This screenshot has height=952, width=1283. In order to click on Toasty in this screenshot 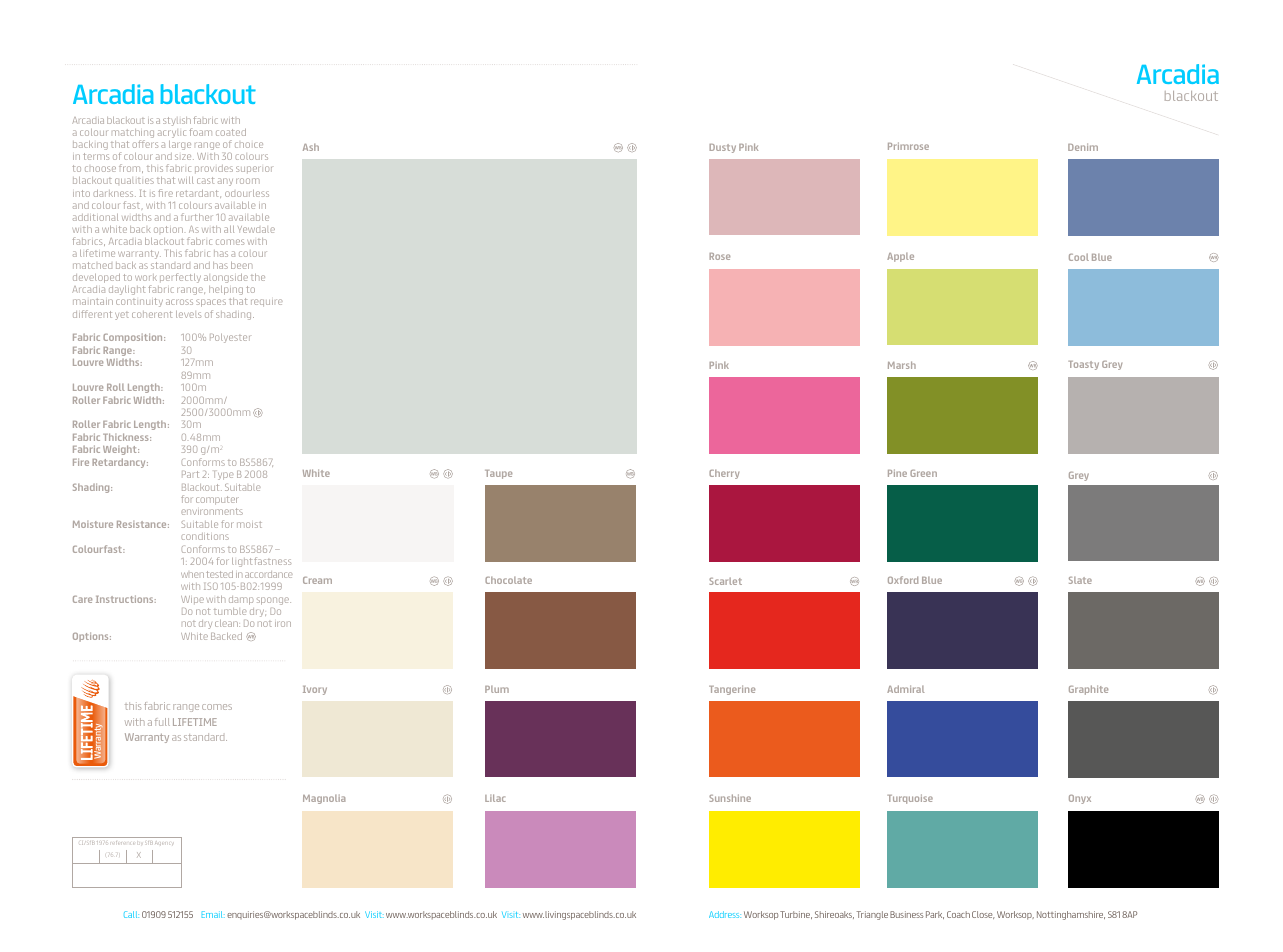, I will do `click(1083, 365)`.
